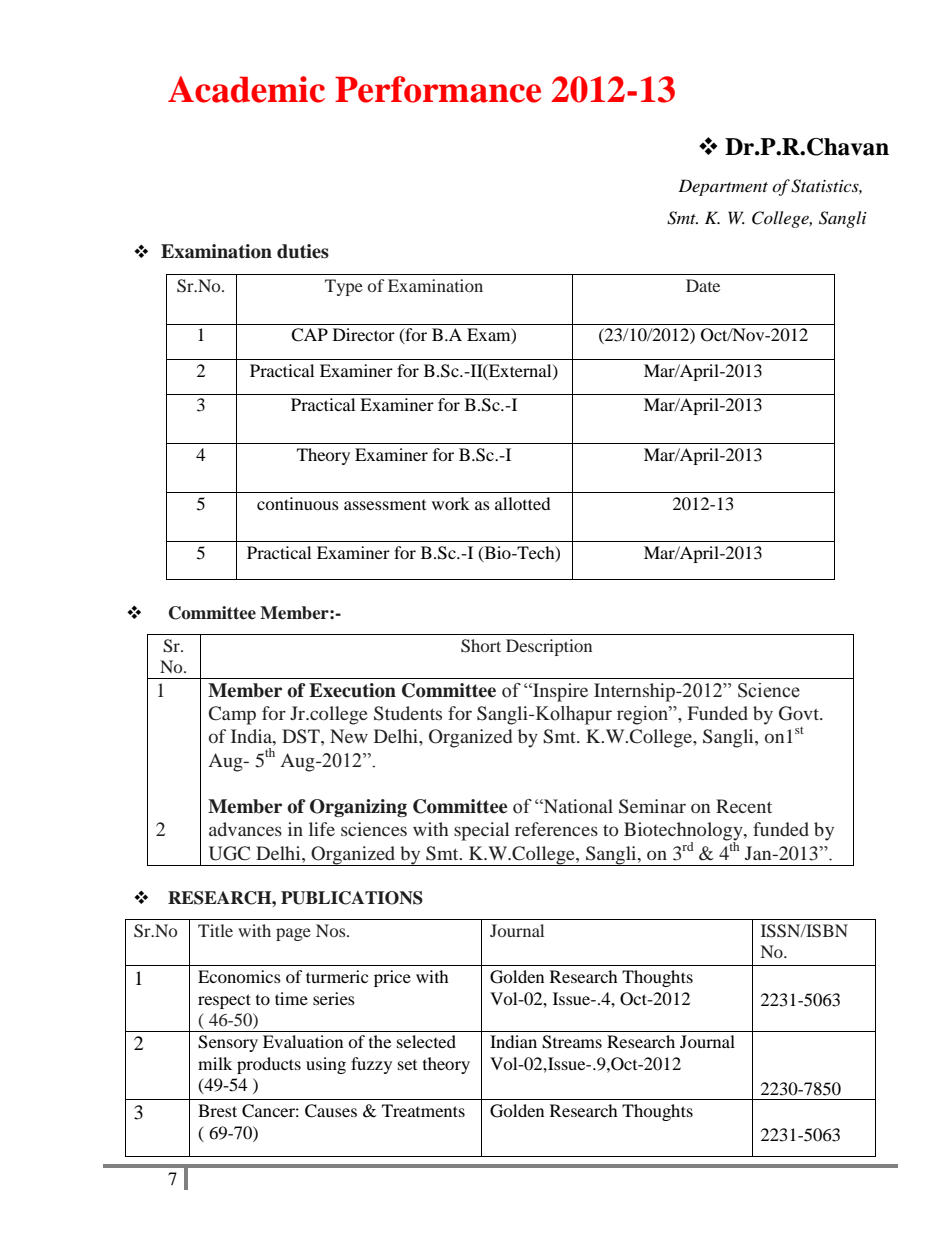  I want to click on Academic, so click(246, 89).
